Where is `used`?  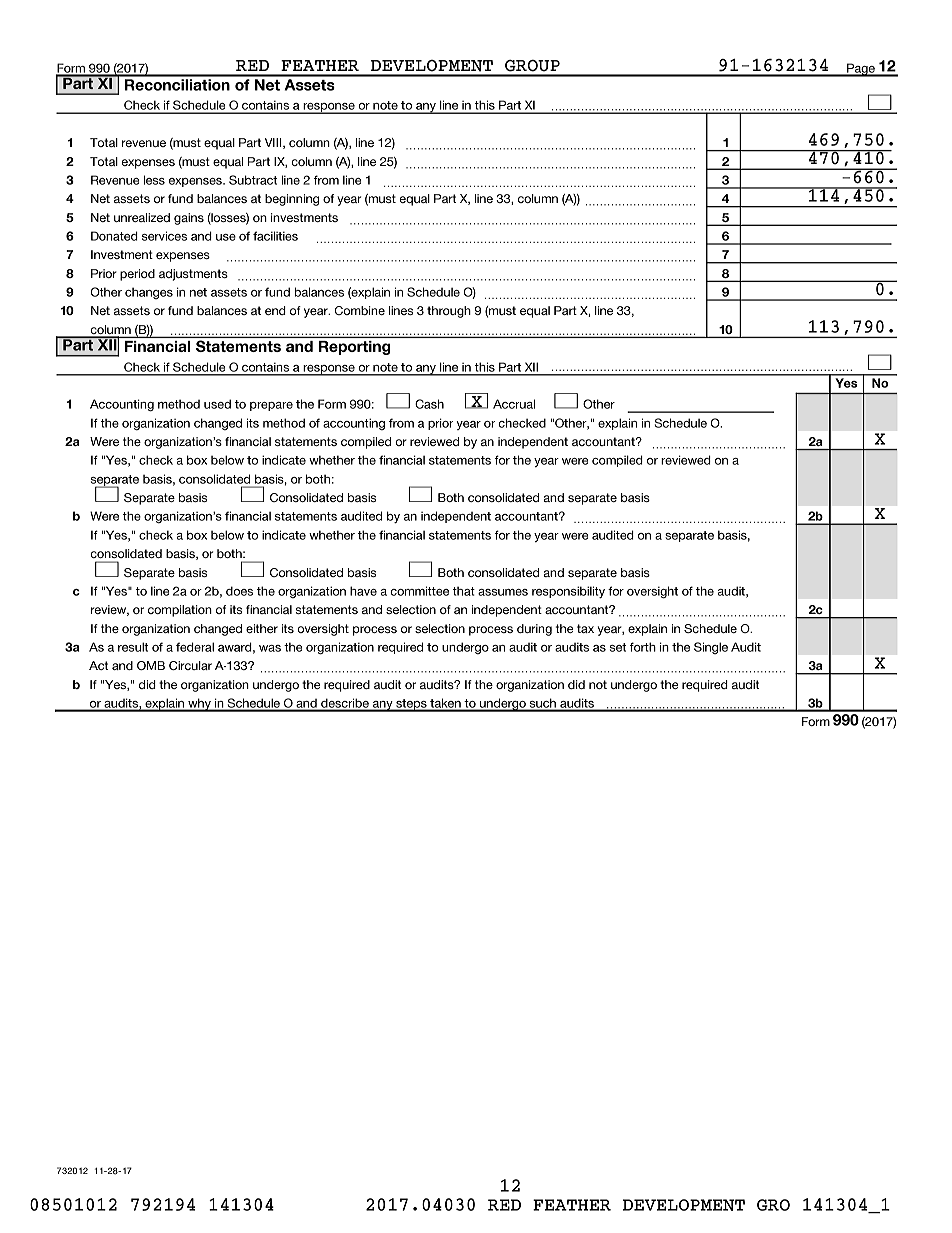 used is located at coordinates (217, 404).
